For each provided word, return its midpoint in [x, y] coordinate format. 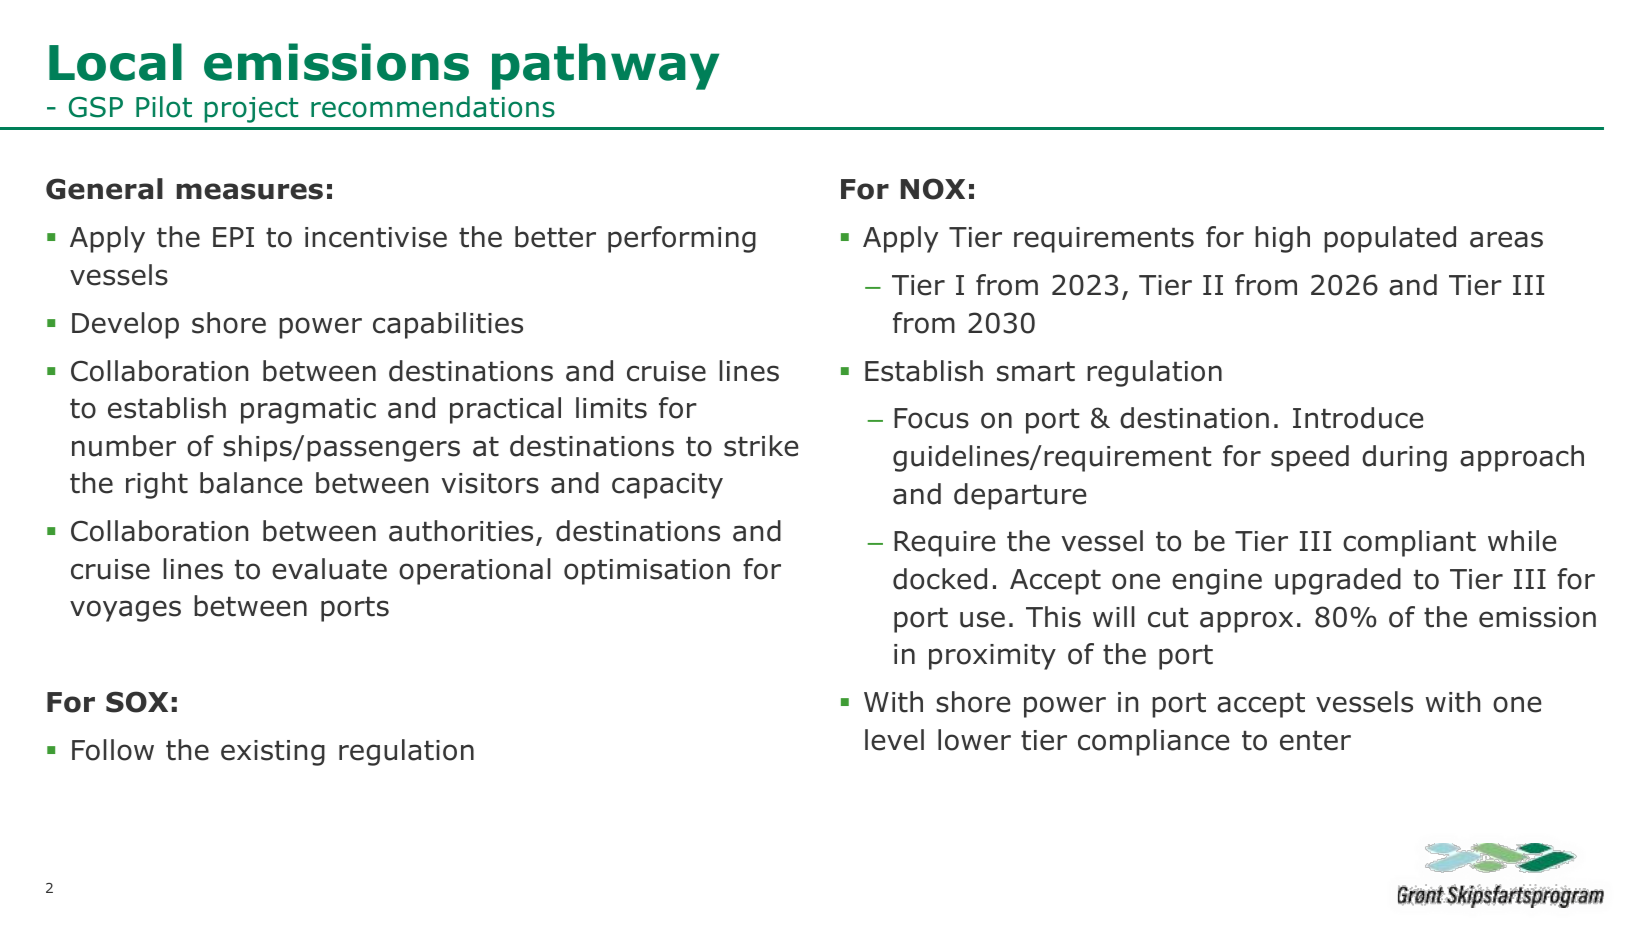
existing [273, 753]
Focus [931, 418]
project [251, 110]
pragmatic [308, 411]
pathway [605, 66]
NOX [933, 189]
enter [1315, 741]
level [894, 740]
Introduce [1358, 418]
